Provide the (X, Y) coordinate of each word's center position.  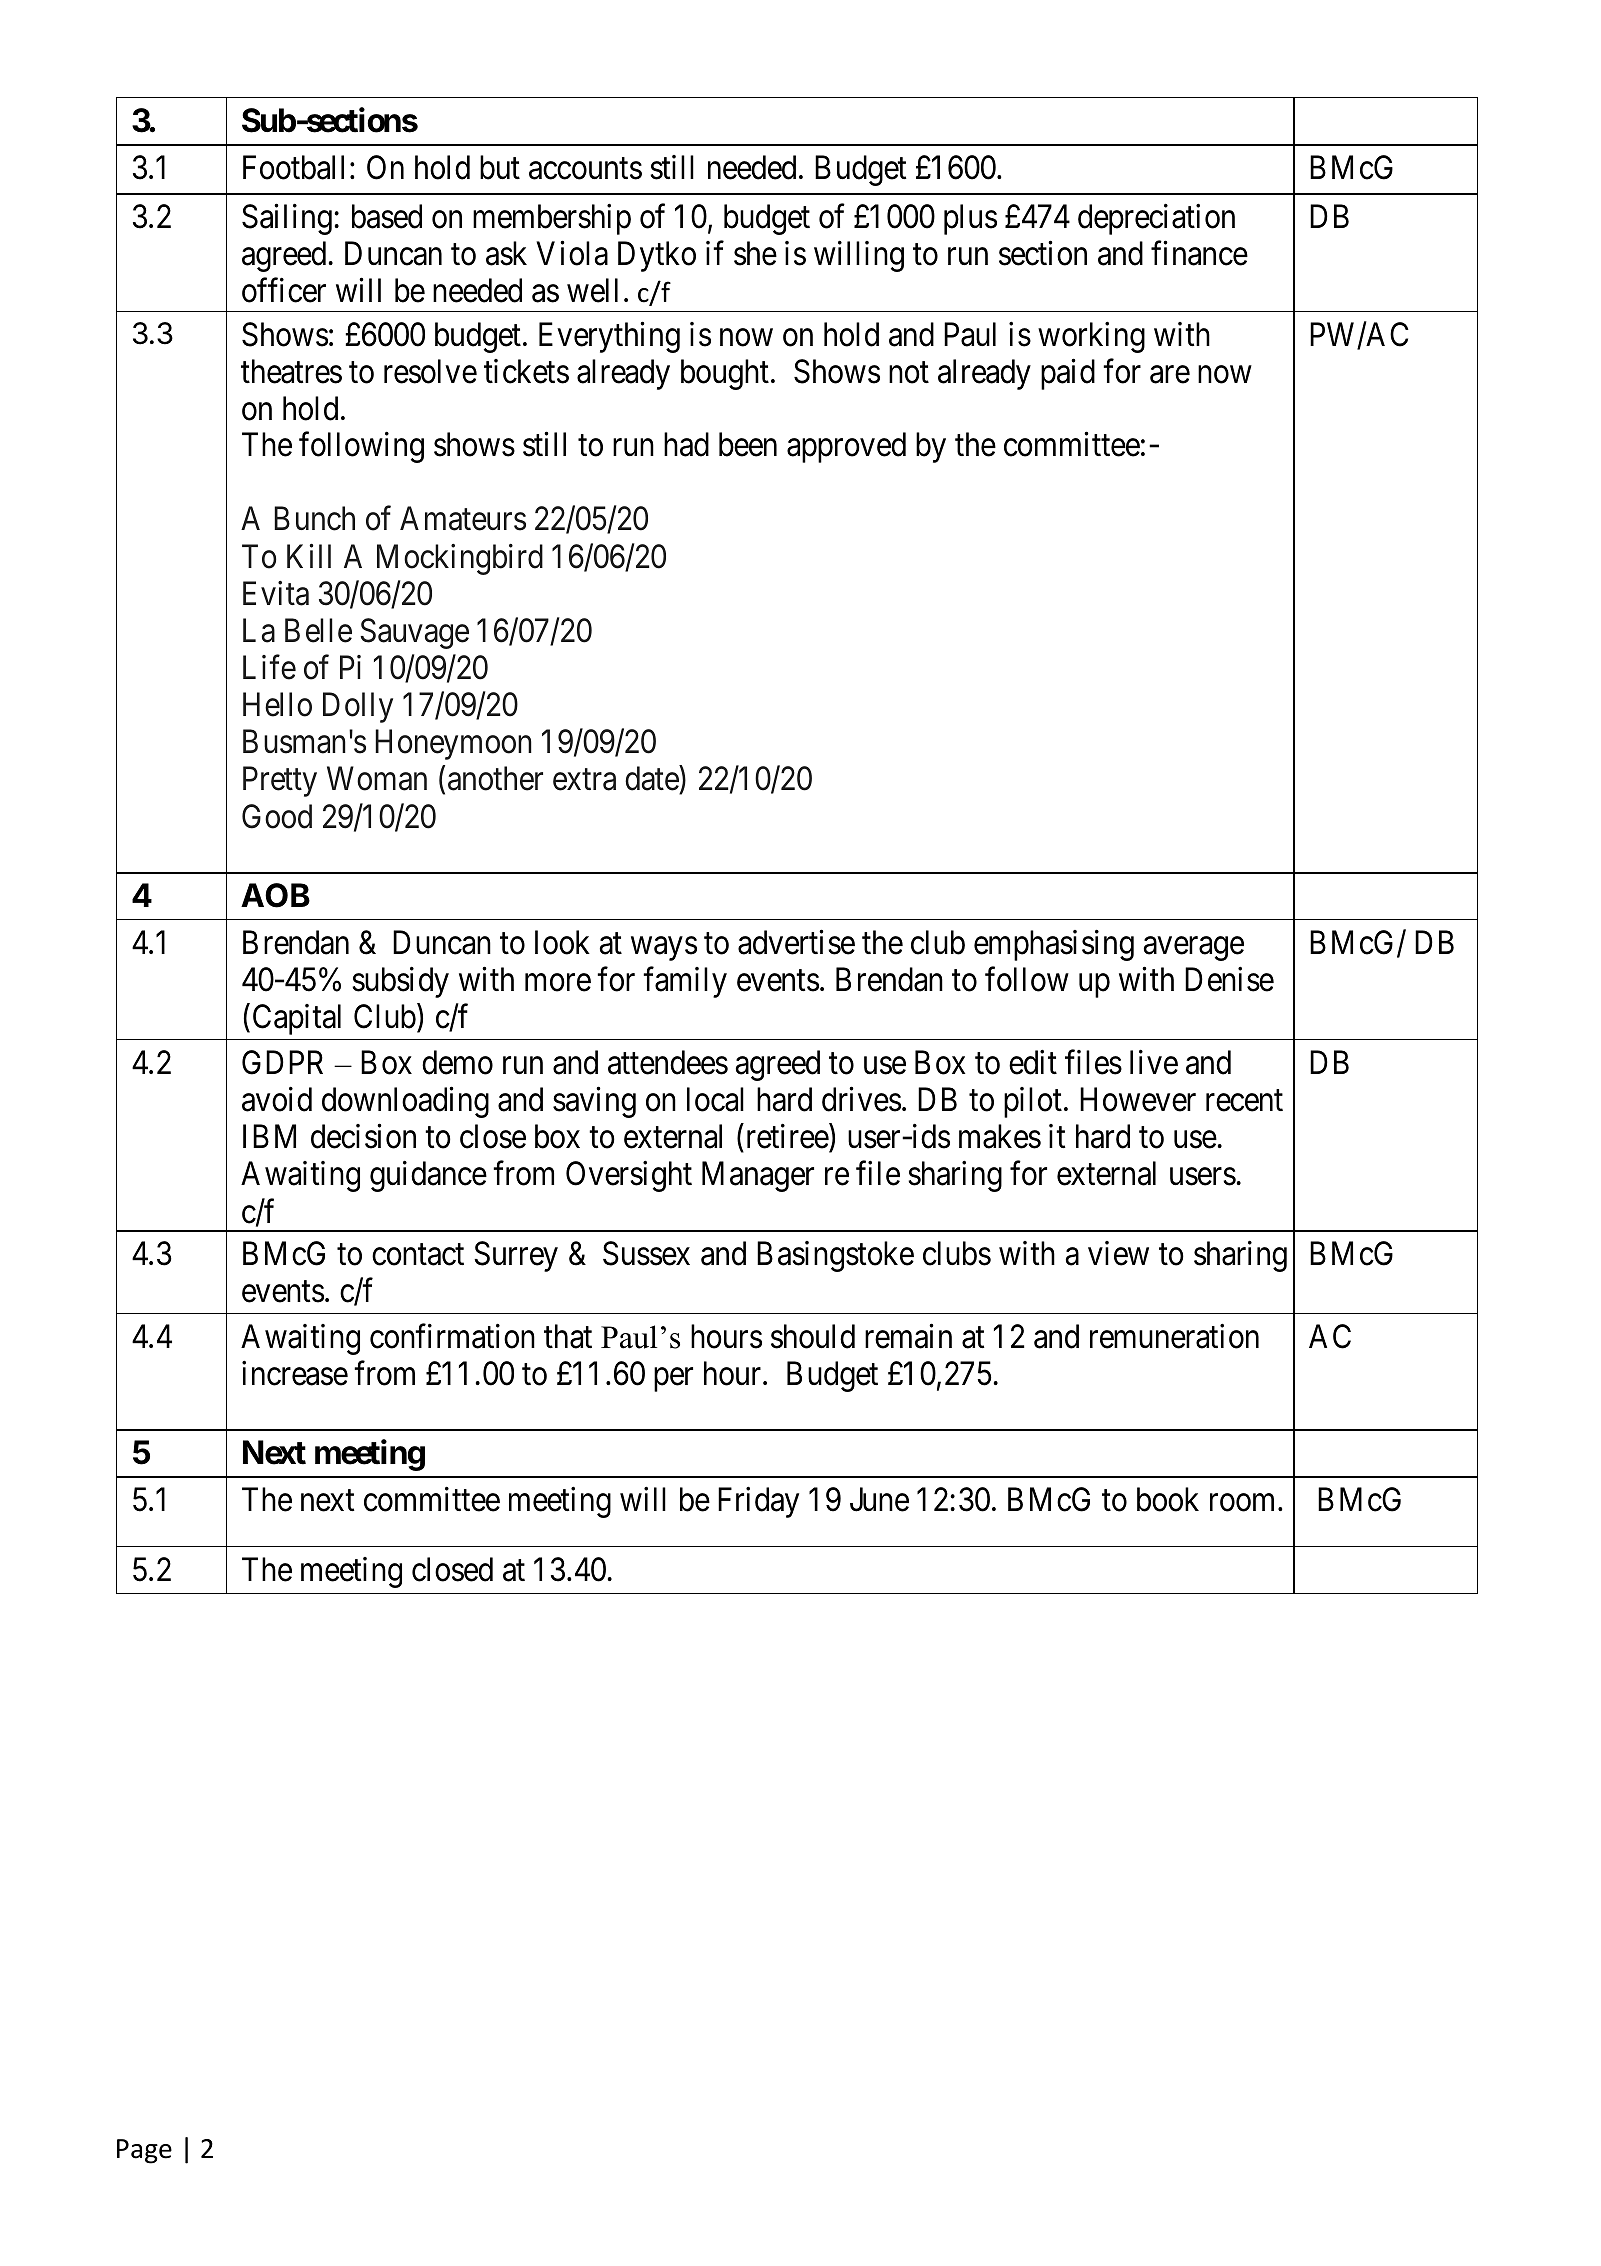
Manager (758, 1177)
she (755, 253)
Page (144, 2151)
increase (295, 1373)
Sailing (287, 219)
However (1138, 1100)
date (652, 780)
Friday (758, 1502)
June (879, 1500)
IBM (269, 1136)
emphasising (1054, 945)
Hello (277, 704)
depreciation (1156, 219)
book (1168, 1499)
